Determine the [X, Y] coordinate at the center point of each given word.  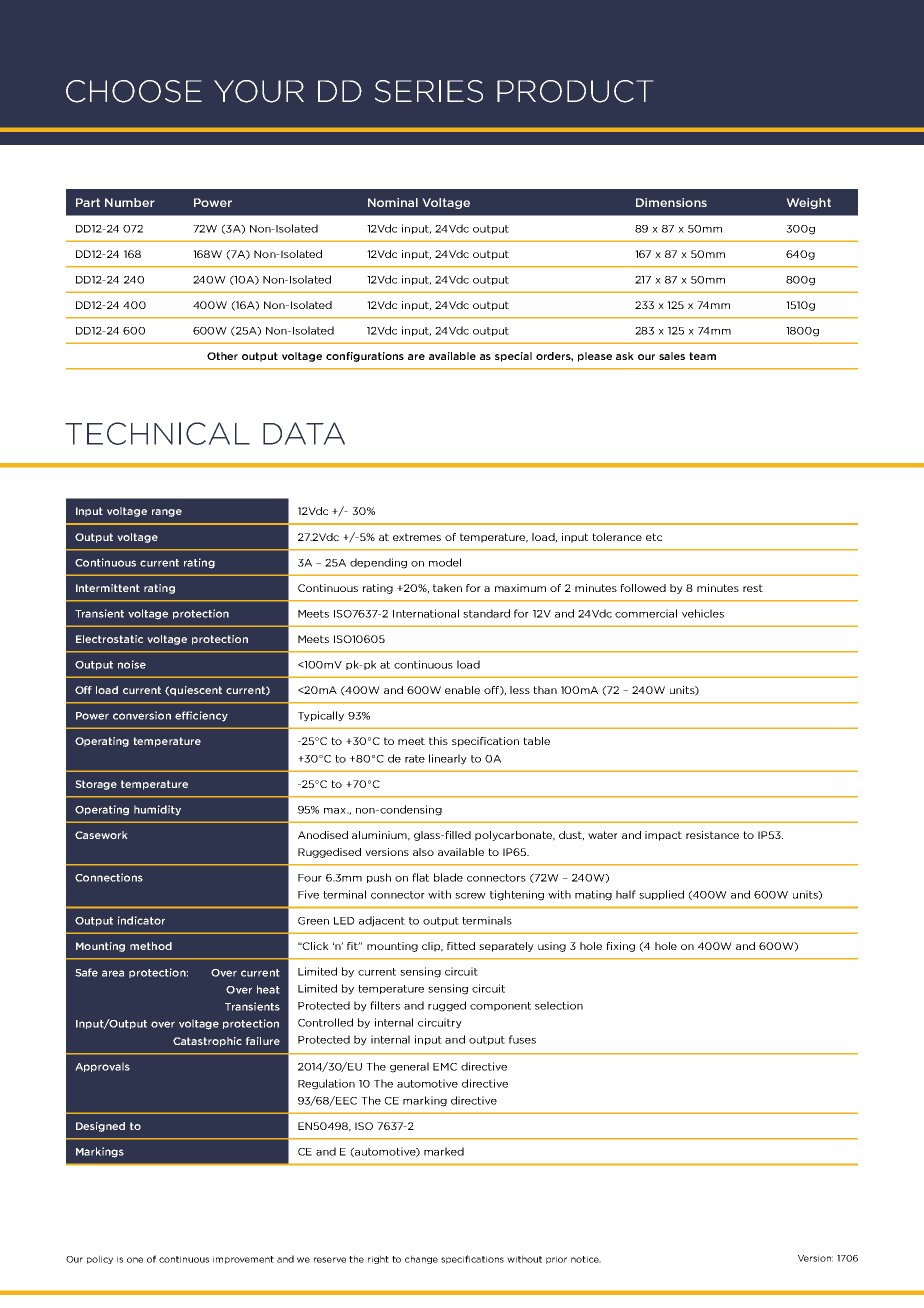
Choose [134, 91]
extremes [417, 537]
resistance [712, 835]
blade [448, 877]
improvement [243, 1260]
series [429, 91]
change [421, 1259]
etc [654, 537]
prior [556, 1260]
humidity [157, 810]
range [167, 513]
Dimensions [671, 202]
